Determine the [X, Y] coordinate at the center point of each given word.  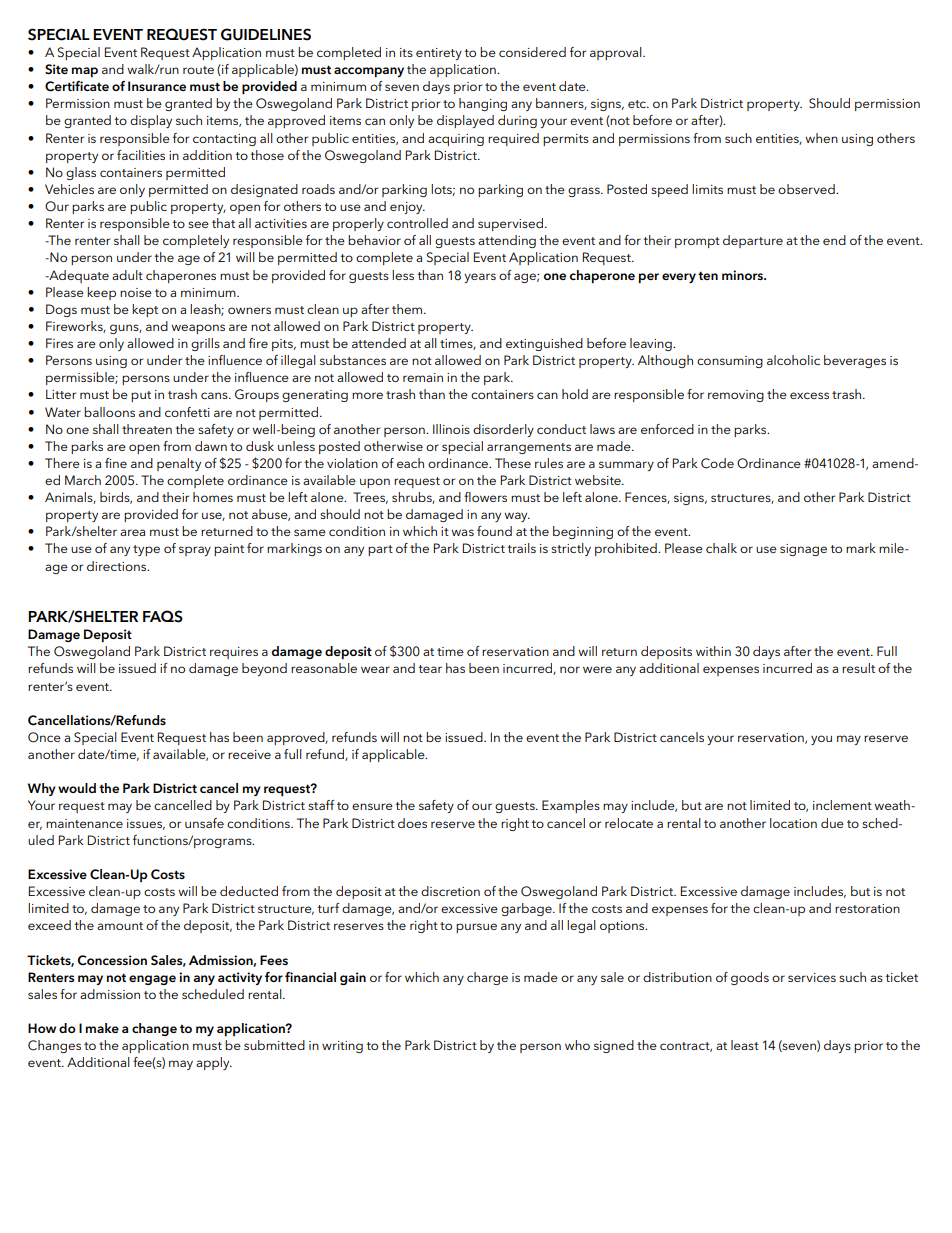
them [408, 309]
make [102, 1028]
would [77, 788]
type [146, 550]
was [462, 532]
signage [803, 550]
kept [145, 310]
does [412, 823]
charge [487, 978]
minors [744, 275]
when [821, 138]
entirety [439, 54]
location [793, 823]
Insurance [157, 86]
